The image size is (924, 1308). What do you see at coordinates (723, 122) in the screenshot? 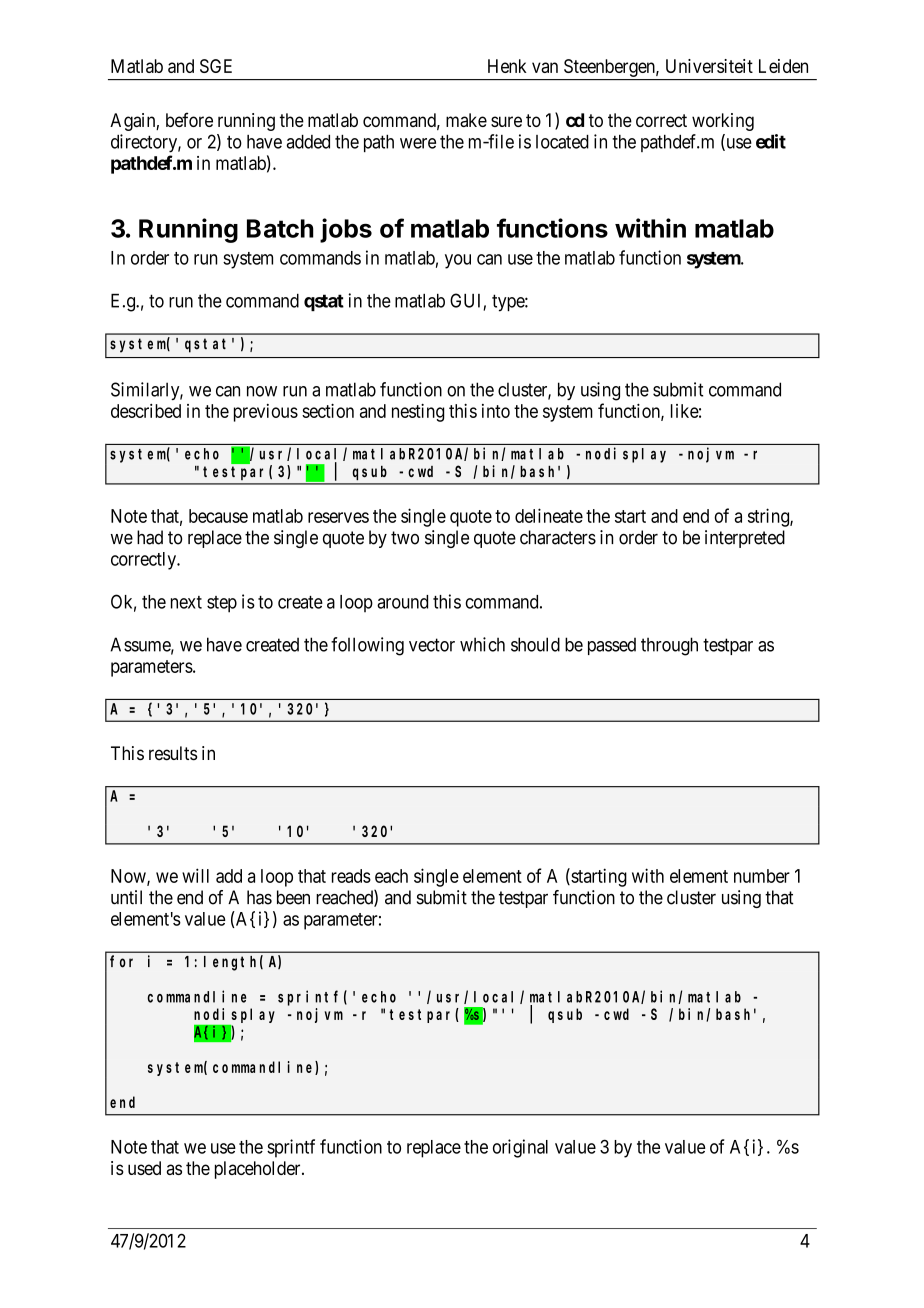
I see `working` at bounding box center [723, 122].
